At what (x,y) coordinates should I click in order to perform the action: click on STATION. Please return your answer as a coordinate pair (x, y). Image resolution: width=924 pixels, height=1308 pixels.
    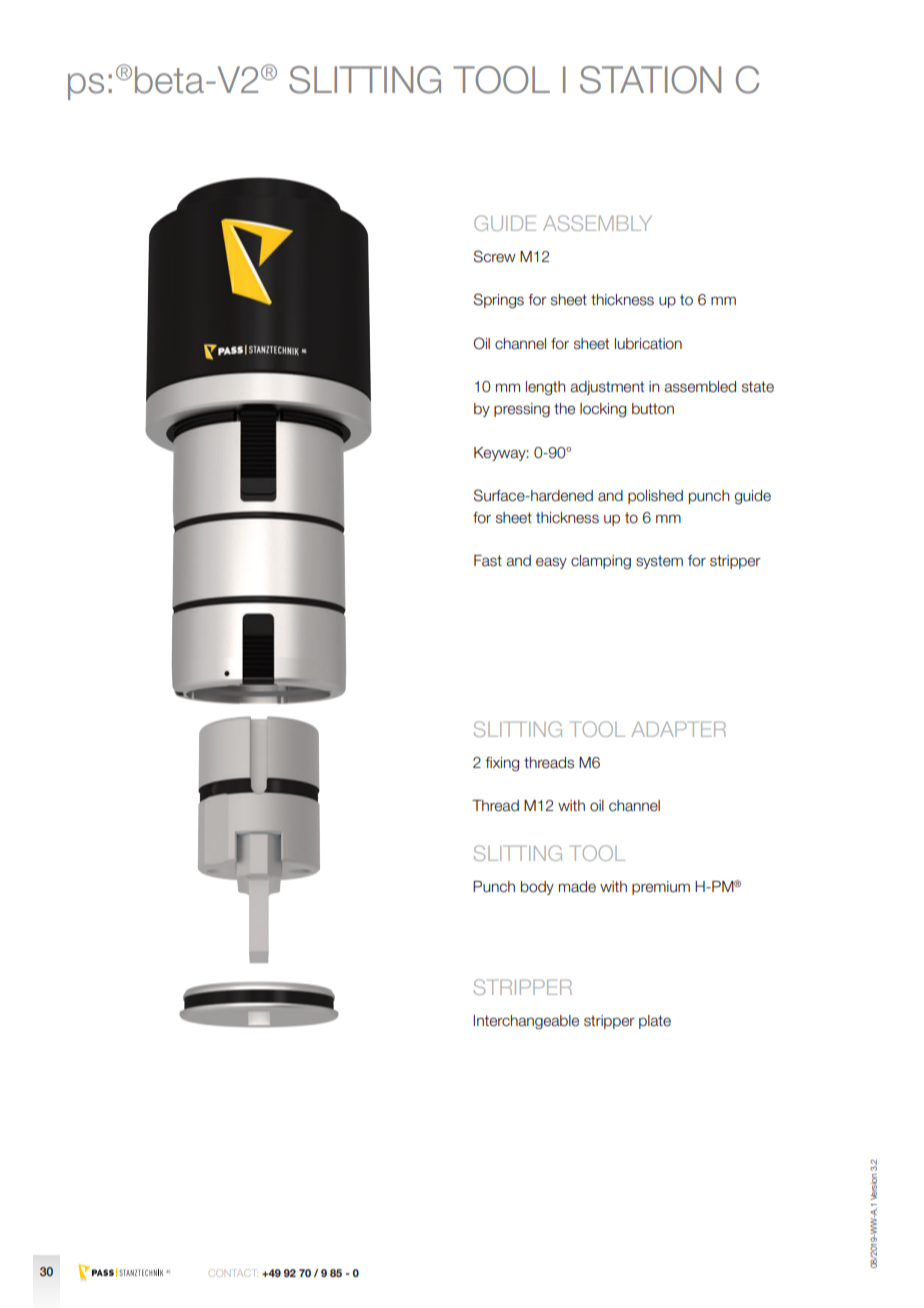
    Looking at the image, I should click on (650, 80).
